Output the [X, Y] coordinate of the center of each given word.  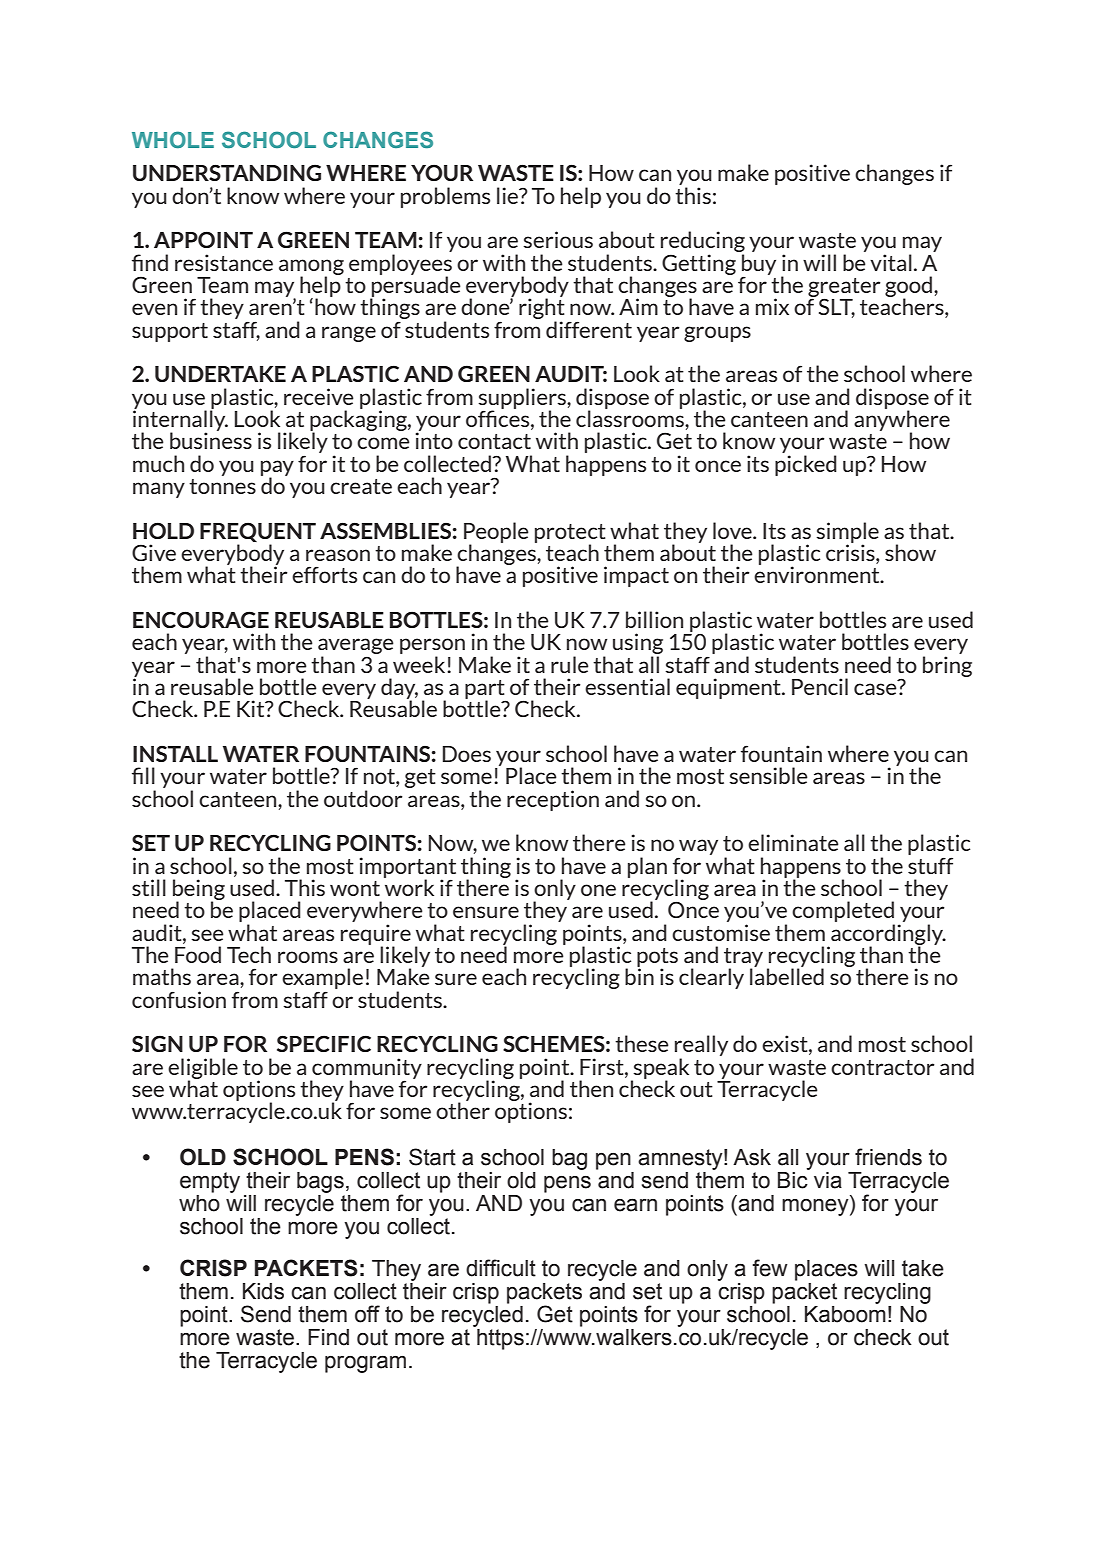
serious [558, 239]
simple [847, 533]
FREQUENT [258, 532]
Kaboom [845, 1313]
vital [891, 262]
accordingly [888, 934]
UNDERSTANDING [227, 172]
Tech [249, 954]
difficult [501, 1268]
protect [570, 534]
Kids [263, 1291]
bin [639, 975]
